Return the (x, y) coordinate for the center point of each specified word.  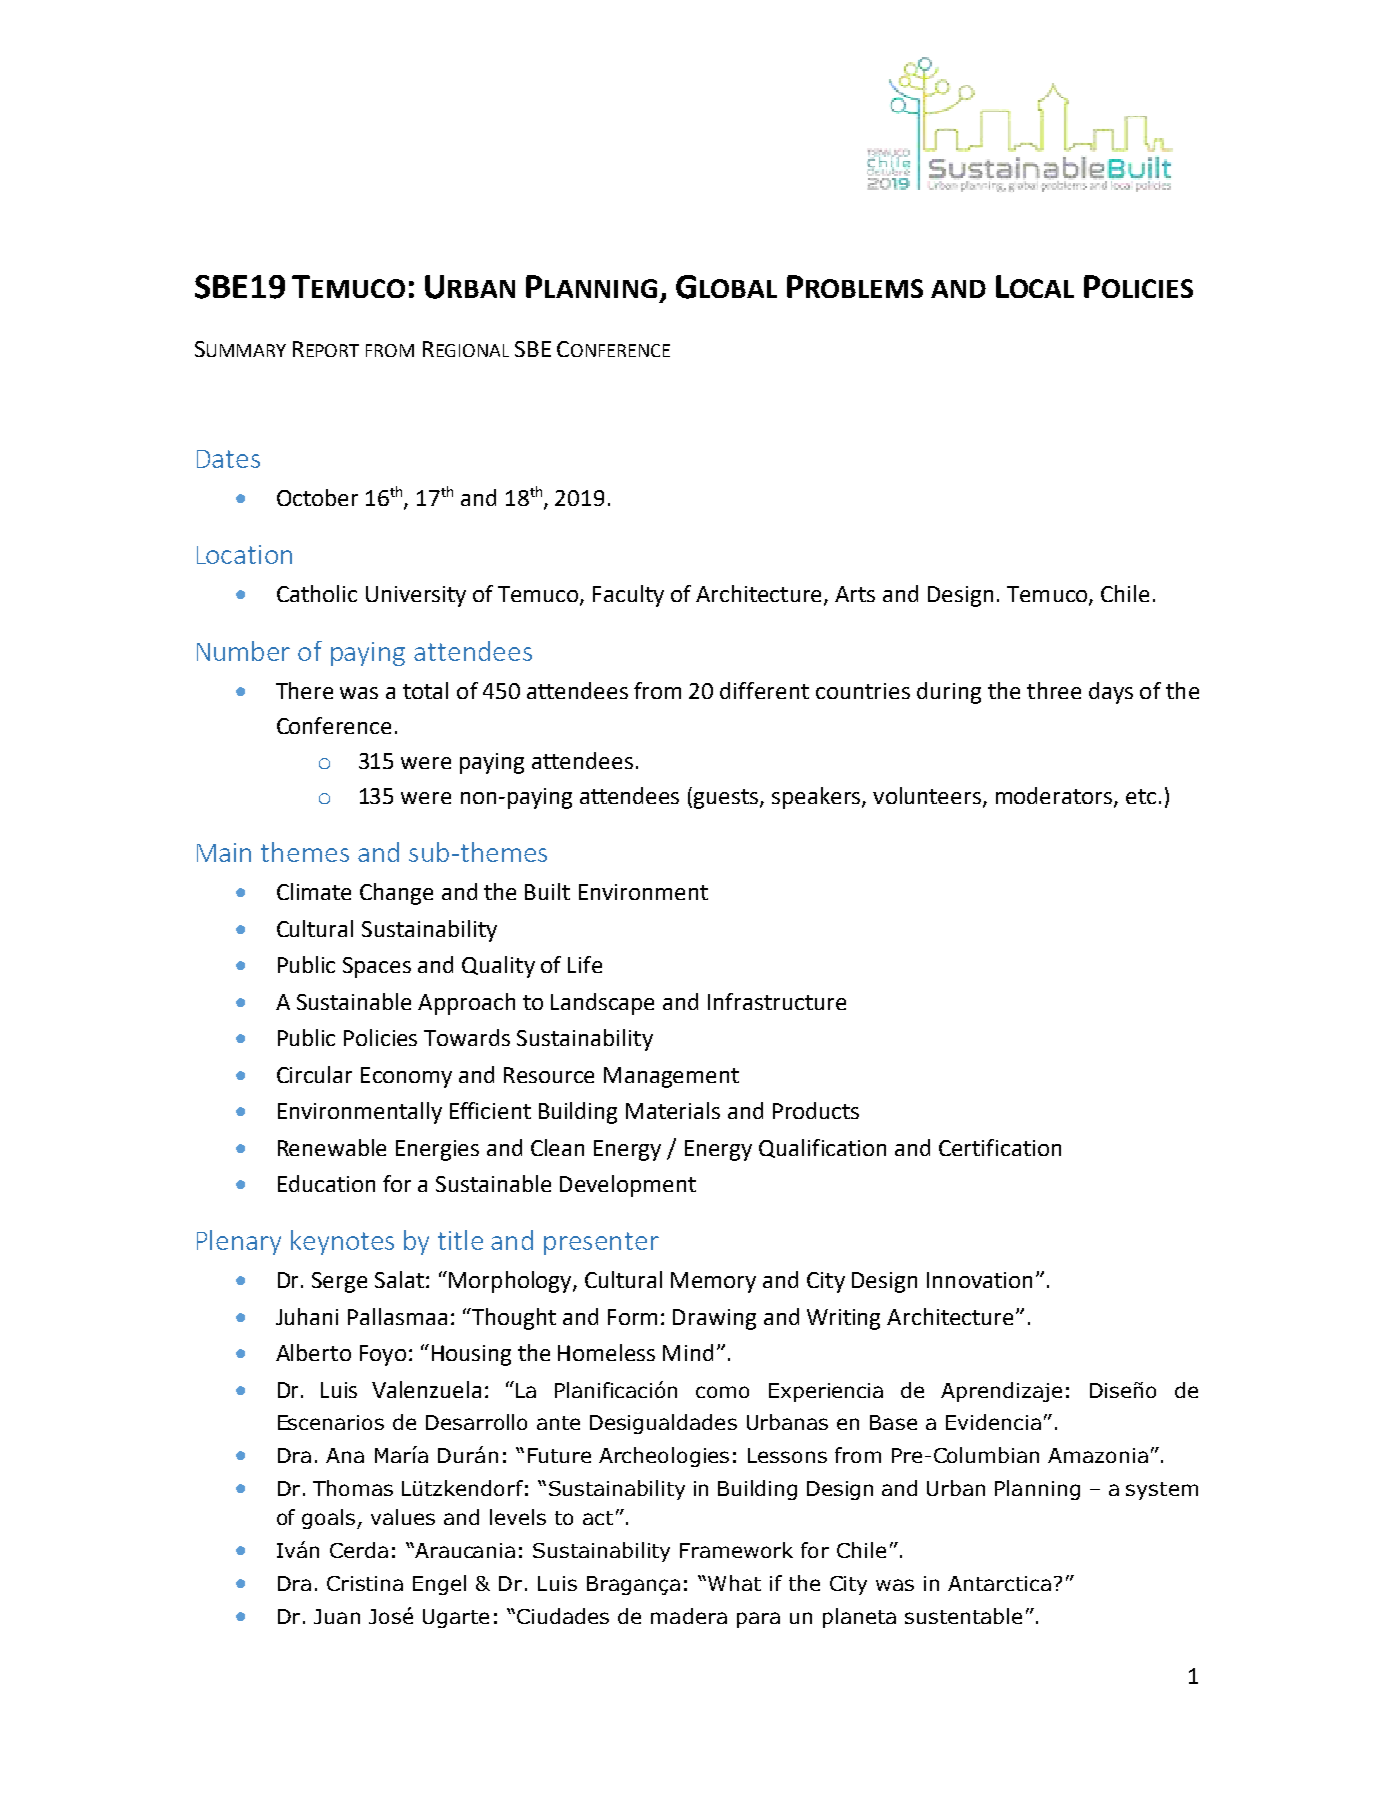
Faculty (628, 596)
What (734, 1583)
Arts (855, 594)
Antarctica (999, 1583)
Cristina (365, 1583)
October (317, 497)
